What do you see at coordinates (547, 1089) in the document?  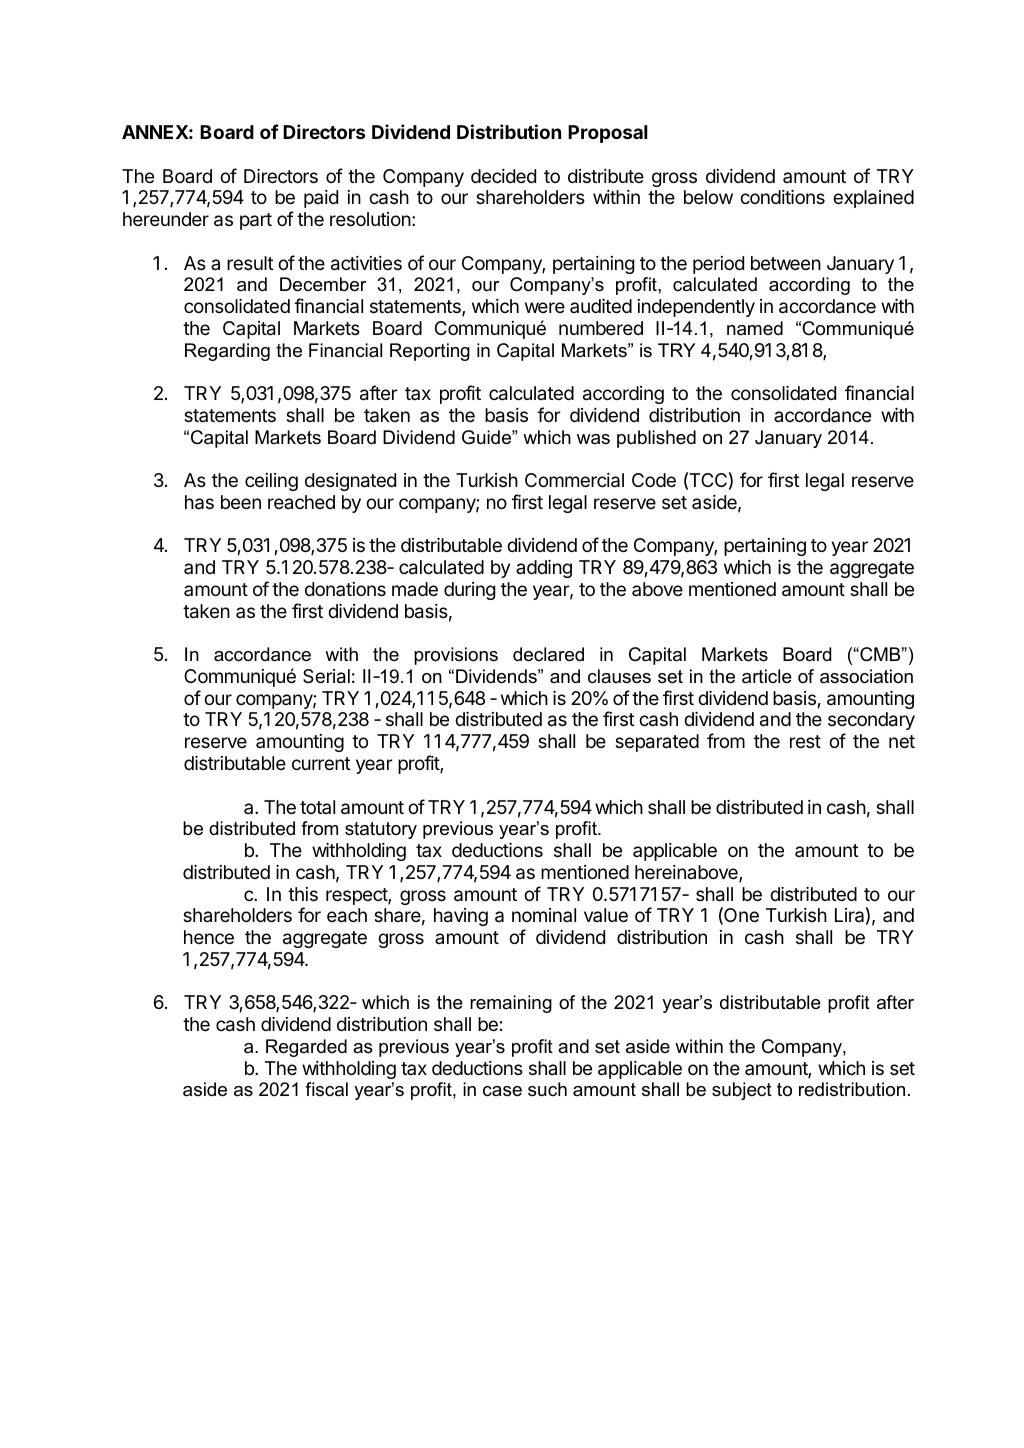 I see `such` at bounding box center [547, 1089].
